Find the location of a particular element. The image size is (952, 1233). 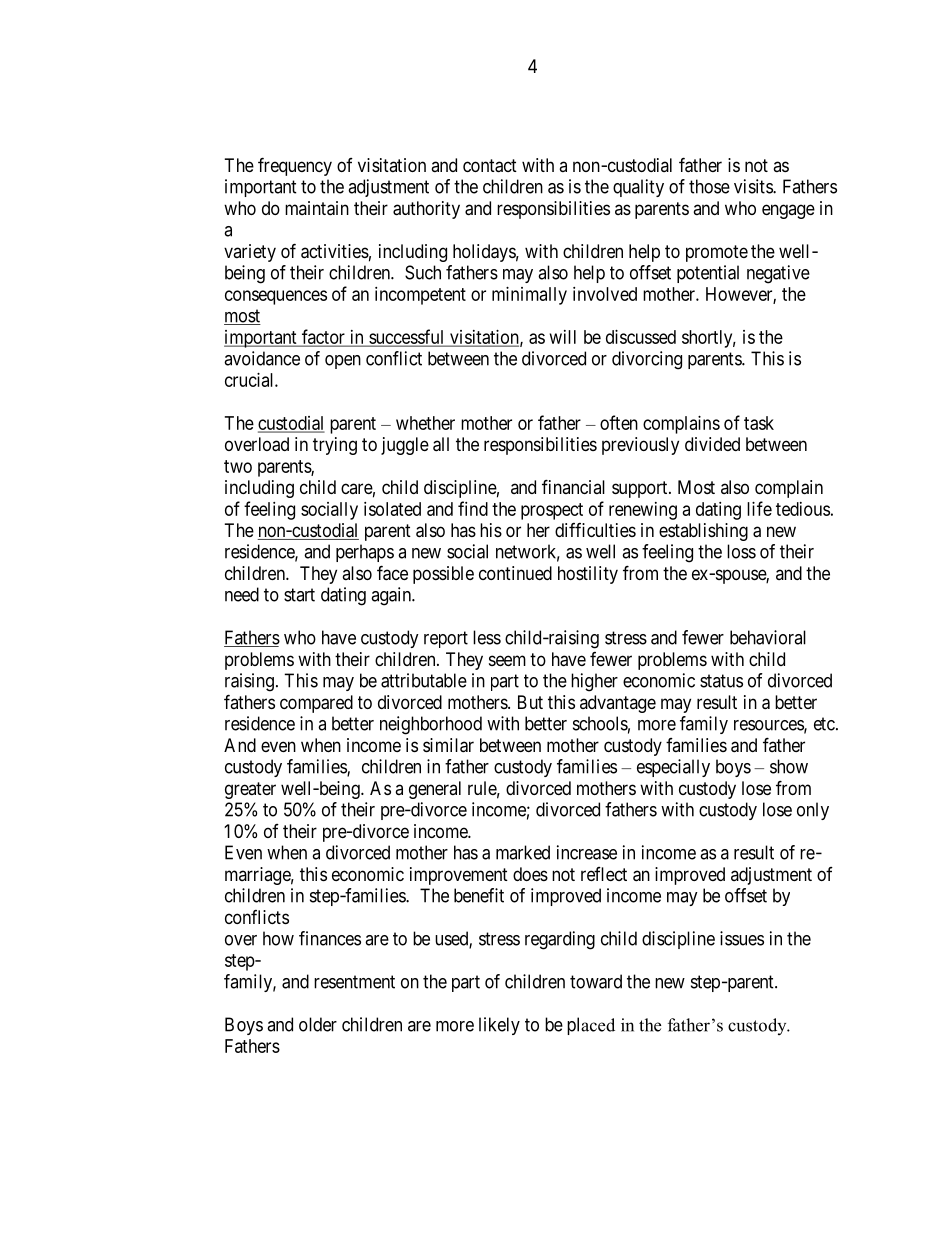

maintain is located at coordinates (317, 208).
